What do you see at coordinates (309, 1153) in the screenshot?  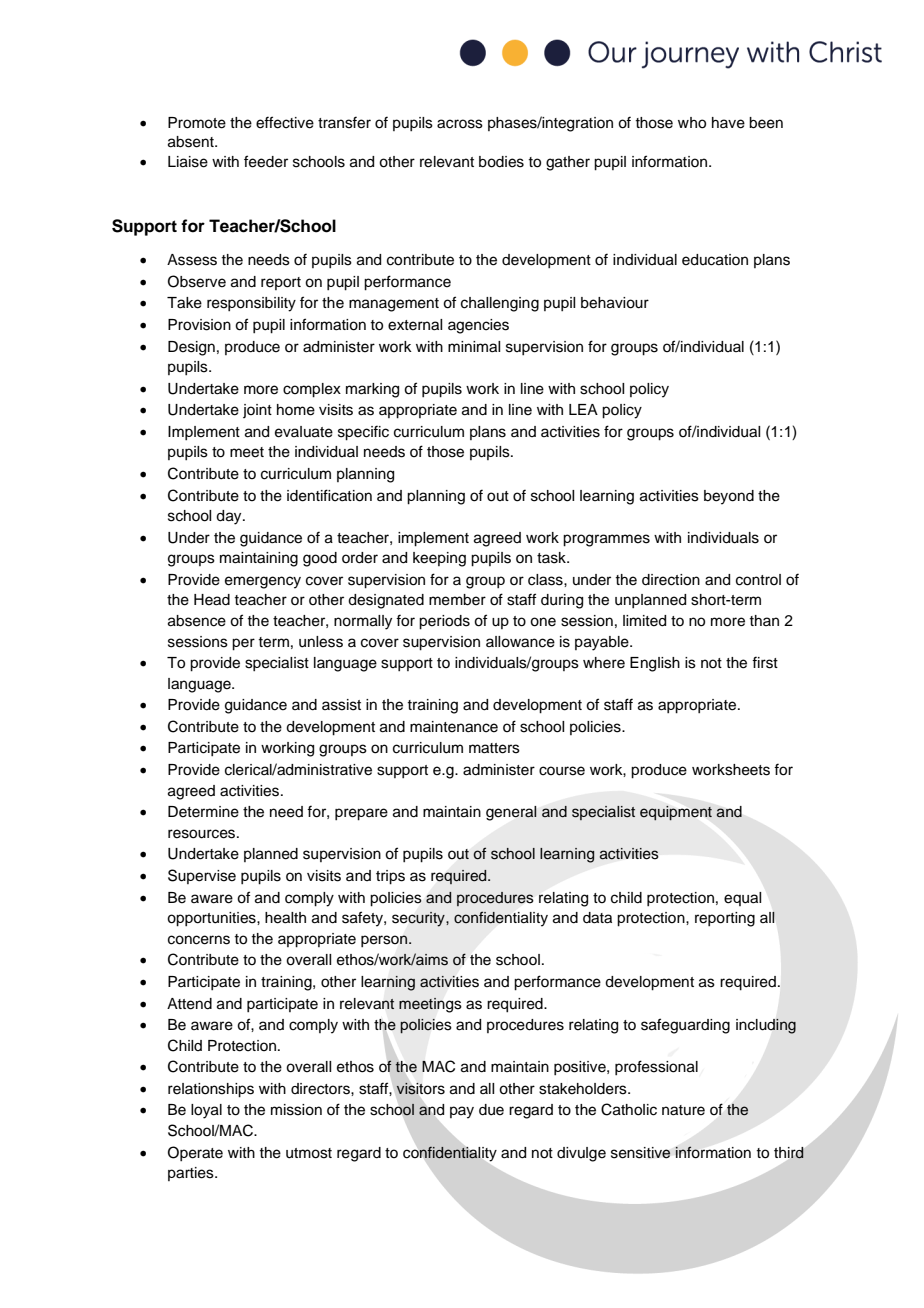 I see `utmost` at bounding box center [309, 1153].
